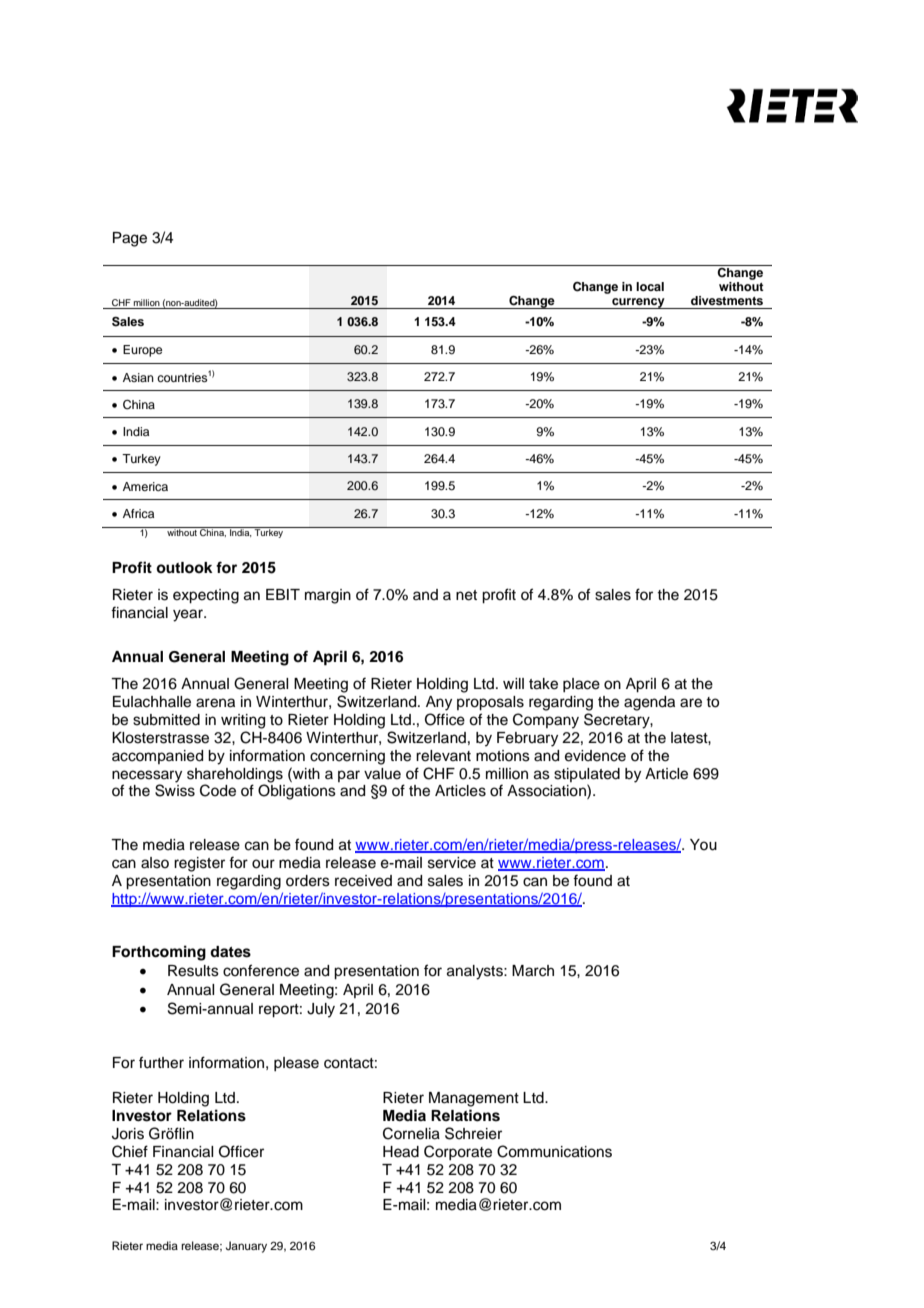 The image size is (924, 1308). Describe the element at coordinates (199, 864) in the image. I see `register` at that location.
